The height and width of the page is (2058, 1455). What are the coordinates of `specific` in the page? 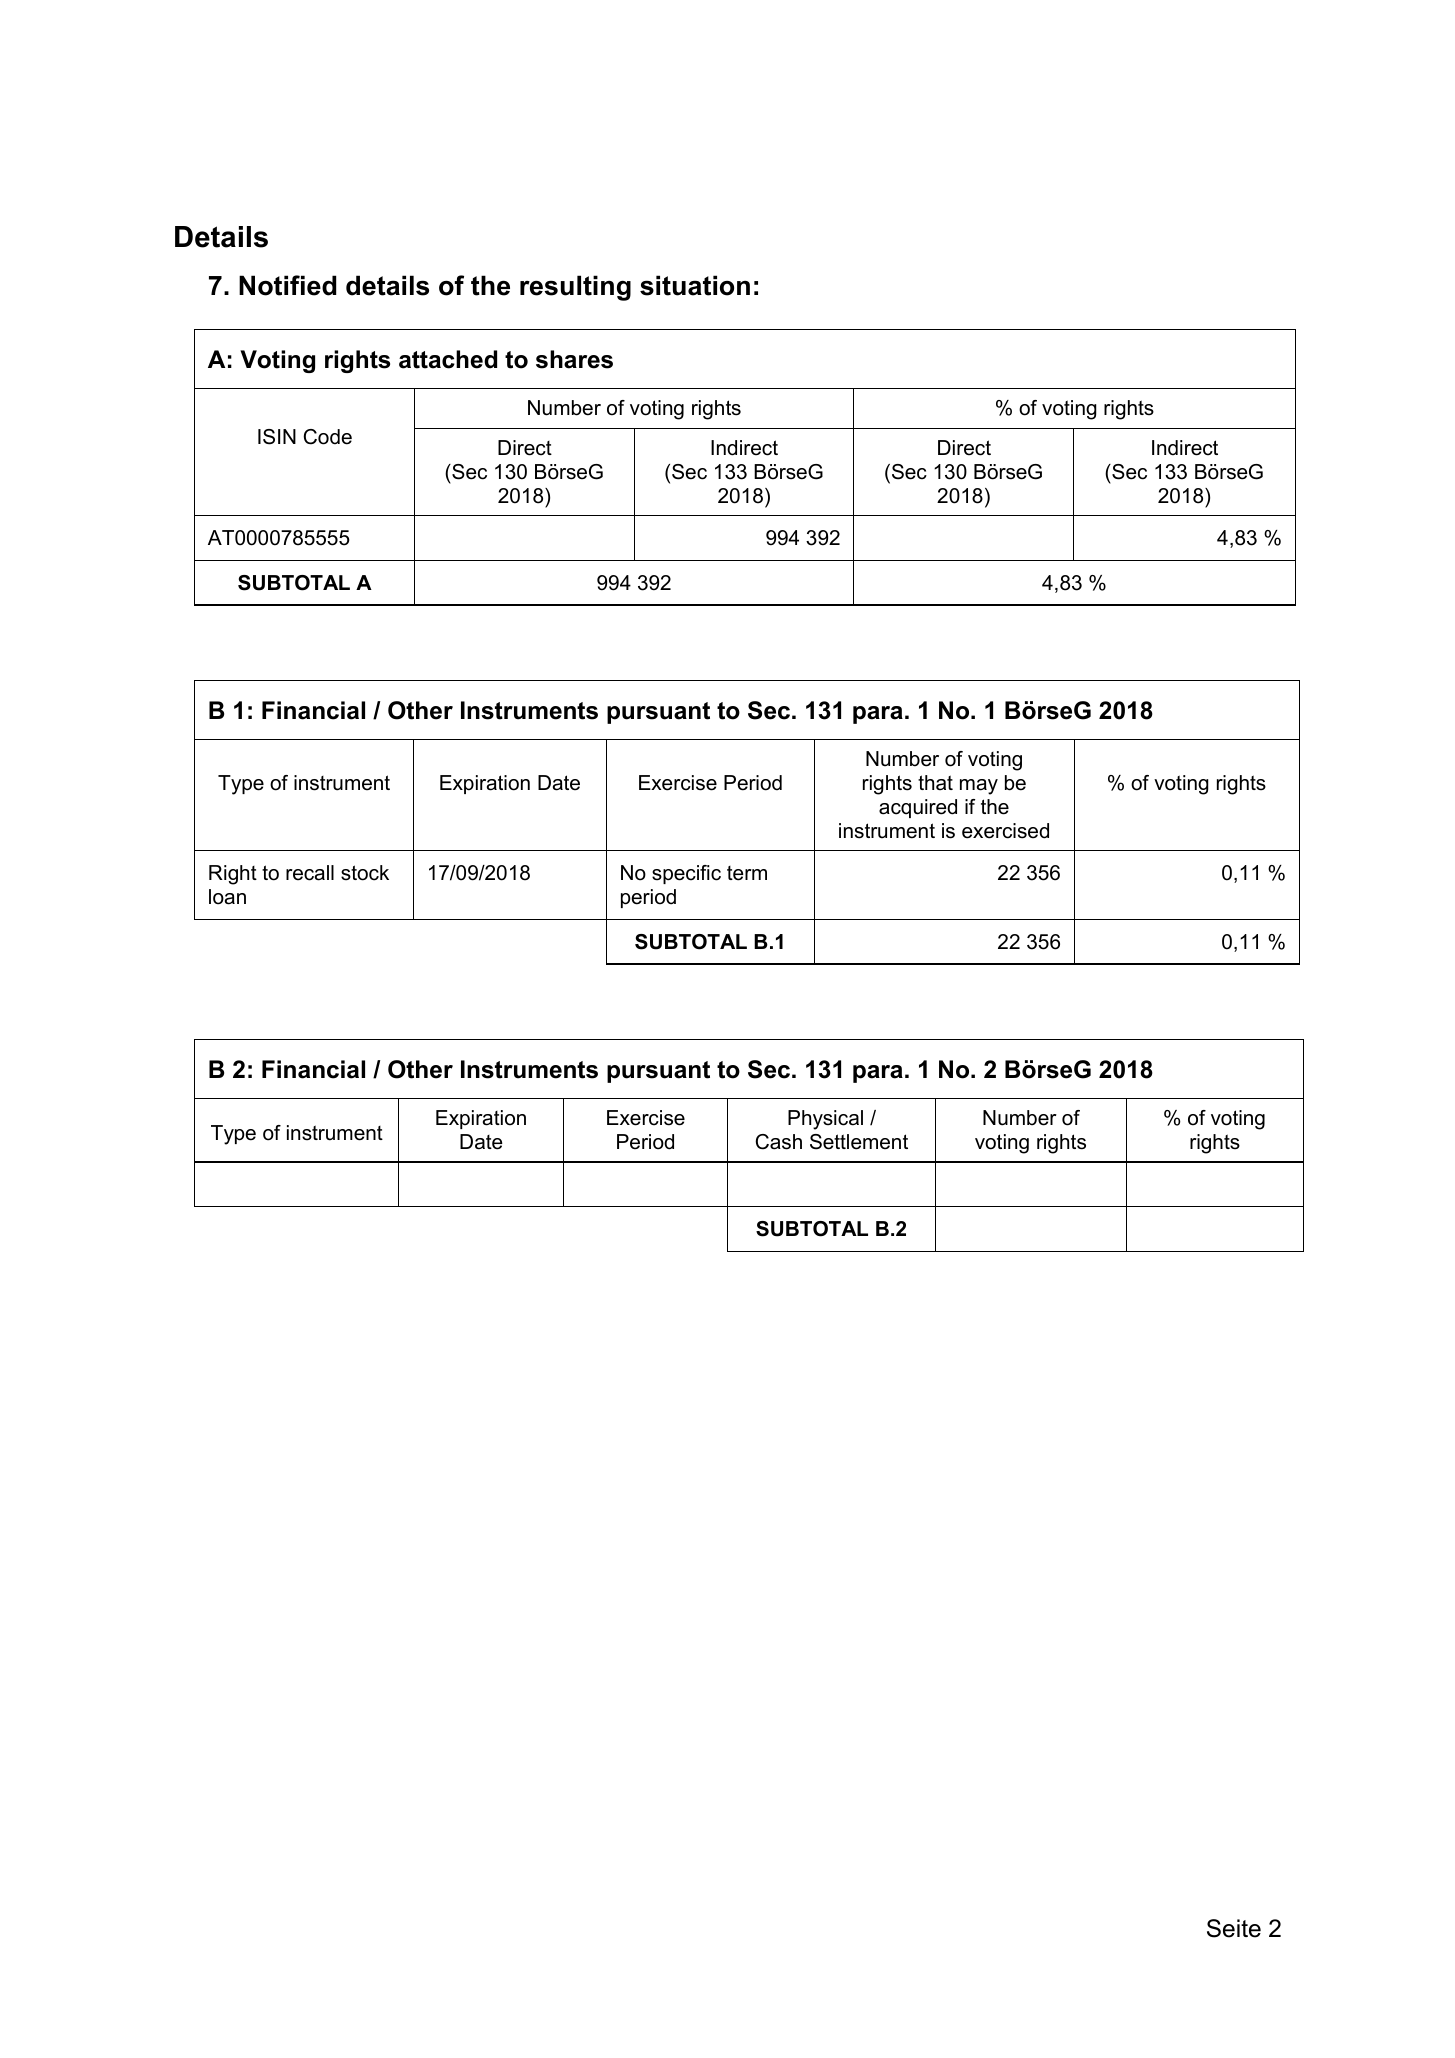 It's located at (686, 874).
